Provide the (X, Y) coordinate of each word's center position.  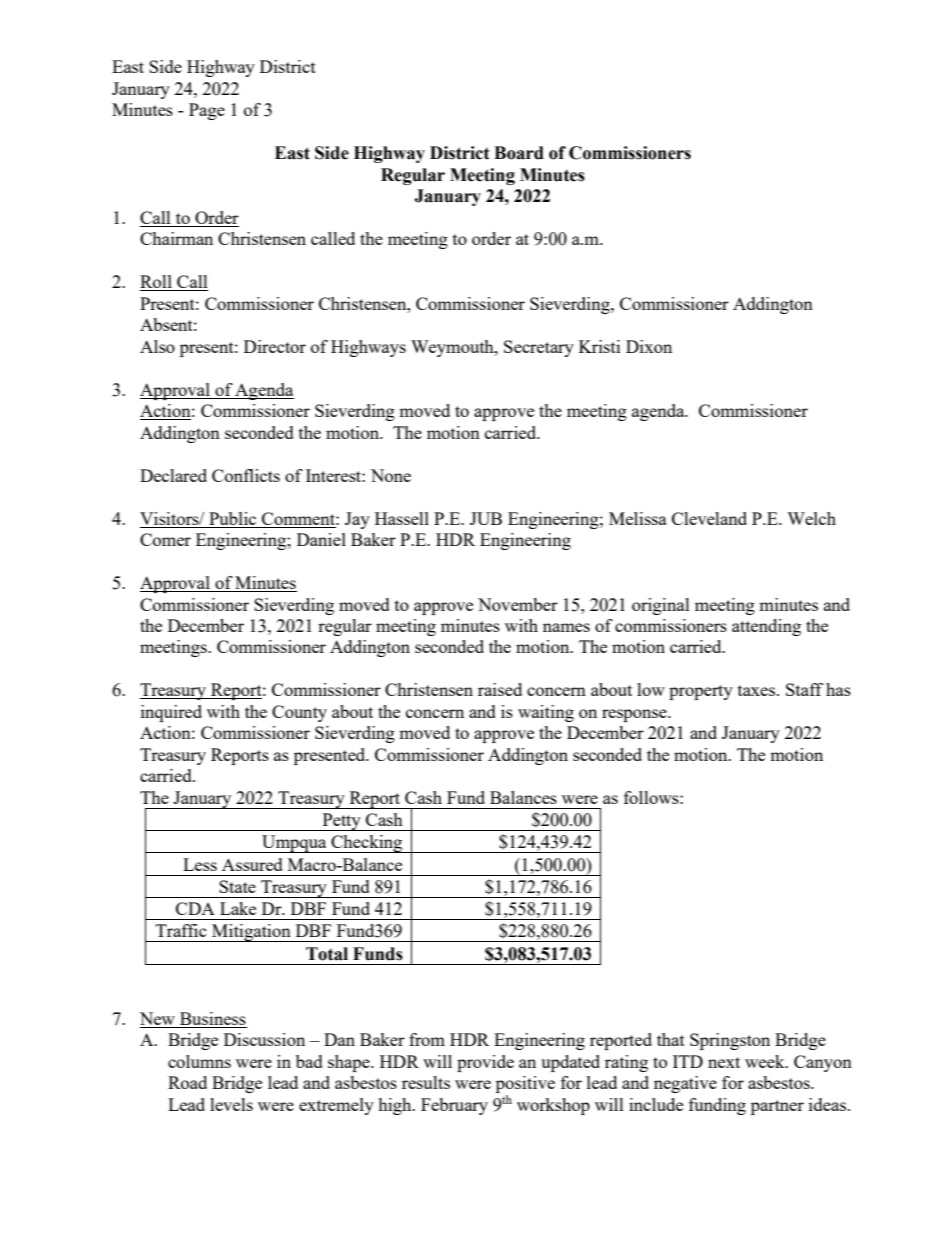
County (299, 713)
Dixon (649, 346)
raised (500, 689)
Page (207, 111)
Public (232, 518)
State (237, 886)
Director (275, 346)
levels (231, 1104)
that (671, 1039)
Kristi (599, 346)
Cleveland (709, 518)
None (391, 475)
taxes (758, 690)
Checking (367, 844)
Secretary (539, 348)
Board (519, 153)
